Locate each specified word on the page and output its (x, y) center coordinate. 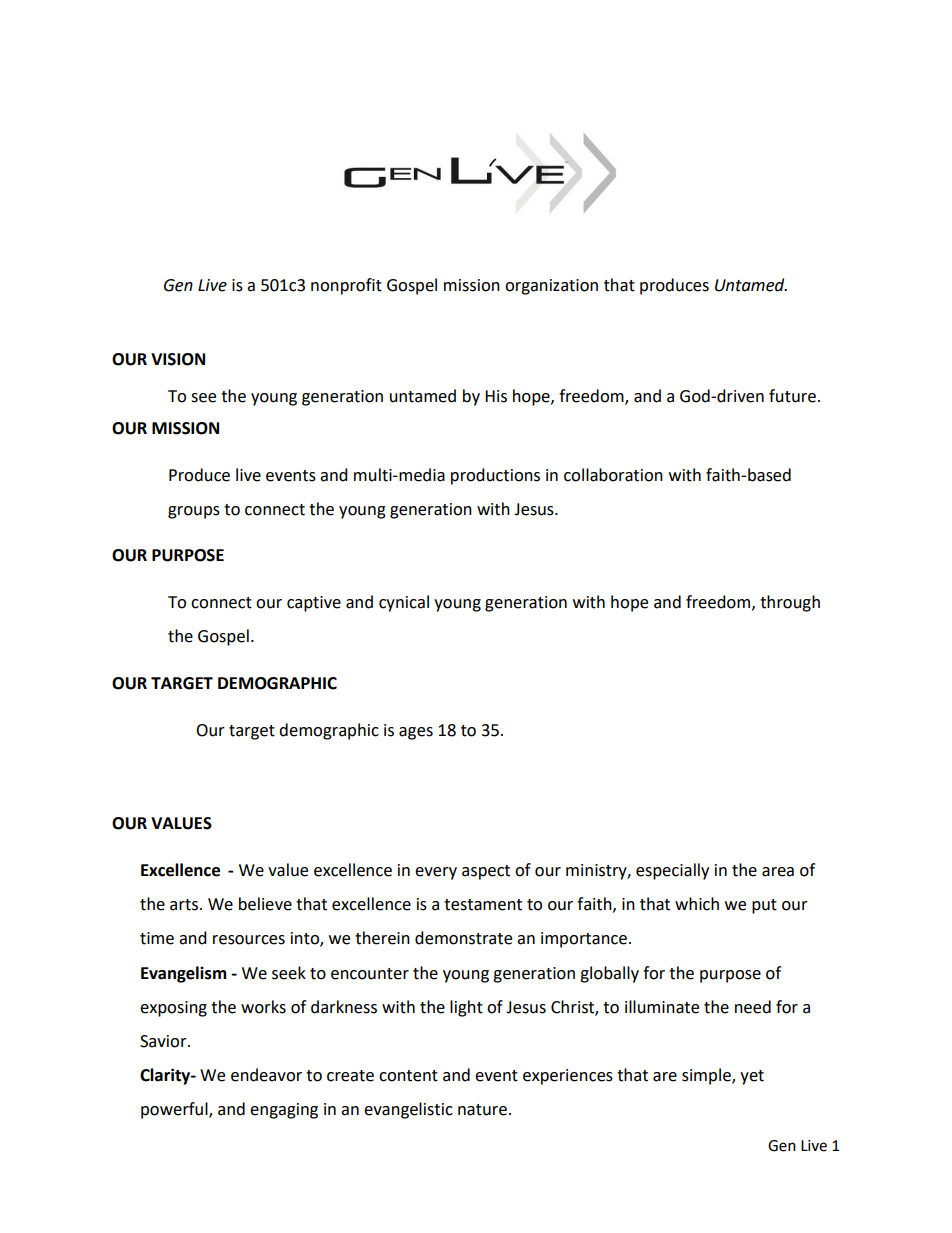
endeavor (266, 1075)
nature (482, 1110)
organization (551, 287)
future (792, 396)
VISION (178, 359)
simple (707, 1076)
